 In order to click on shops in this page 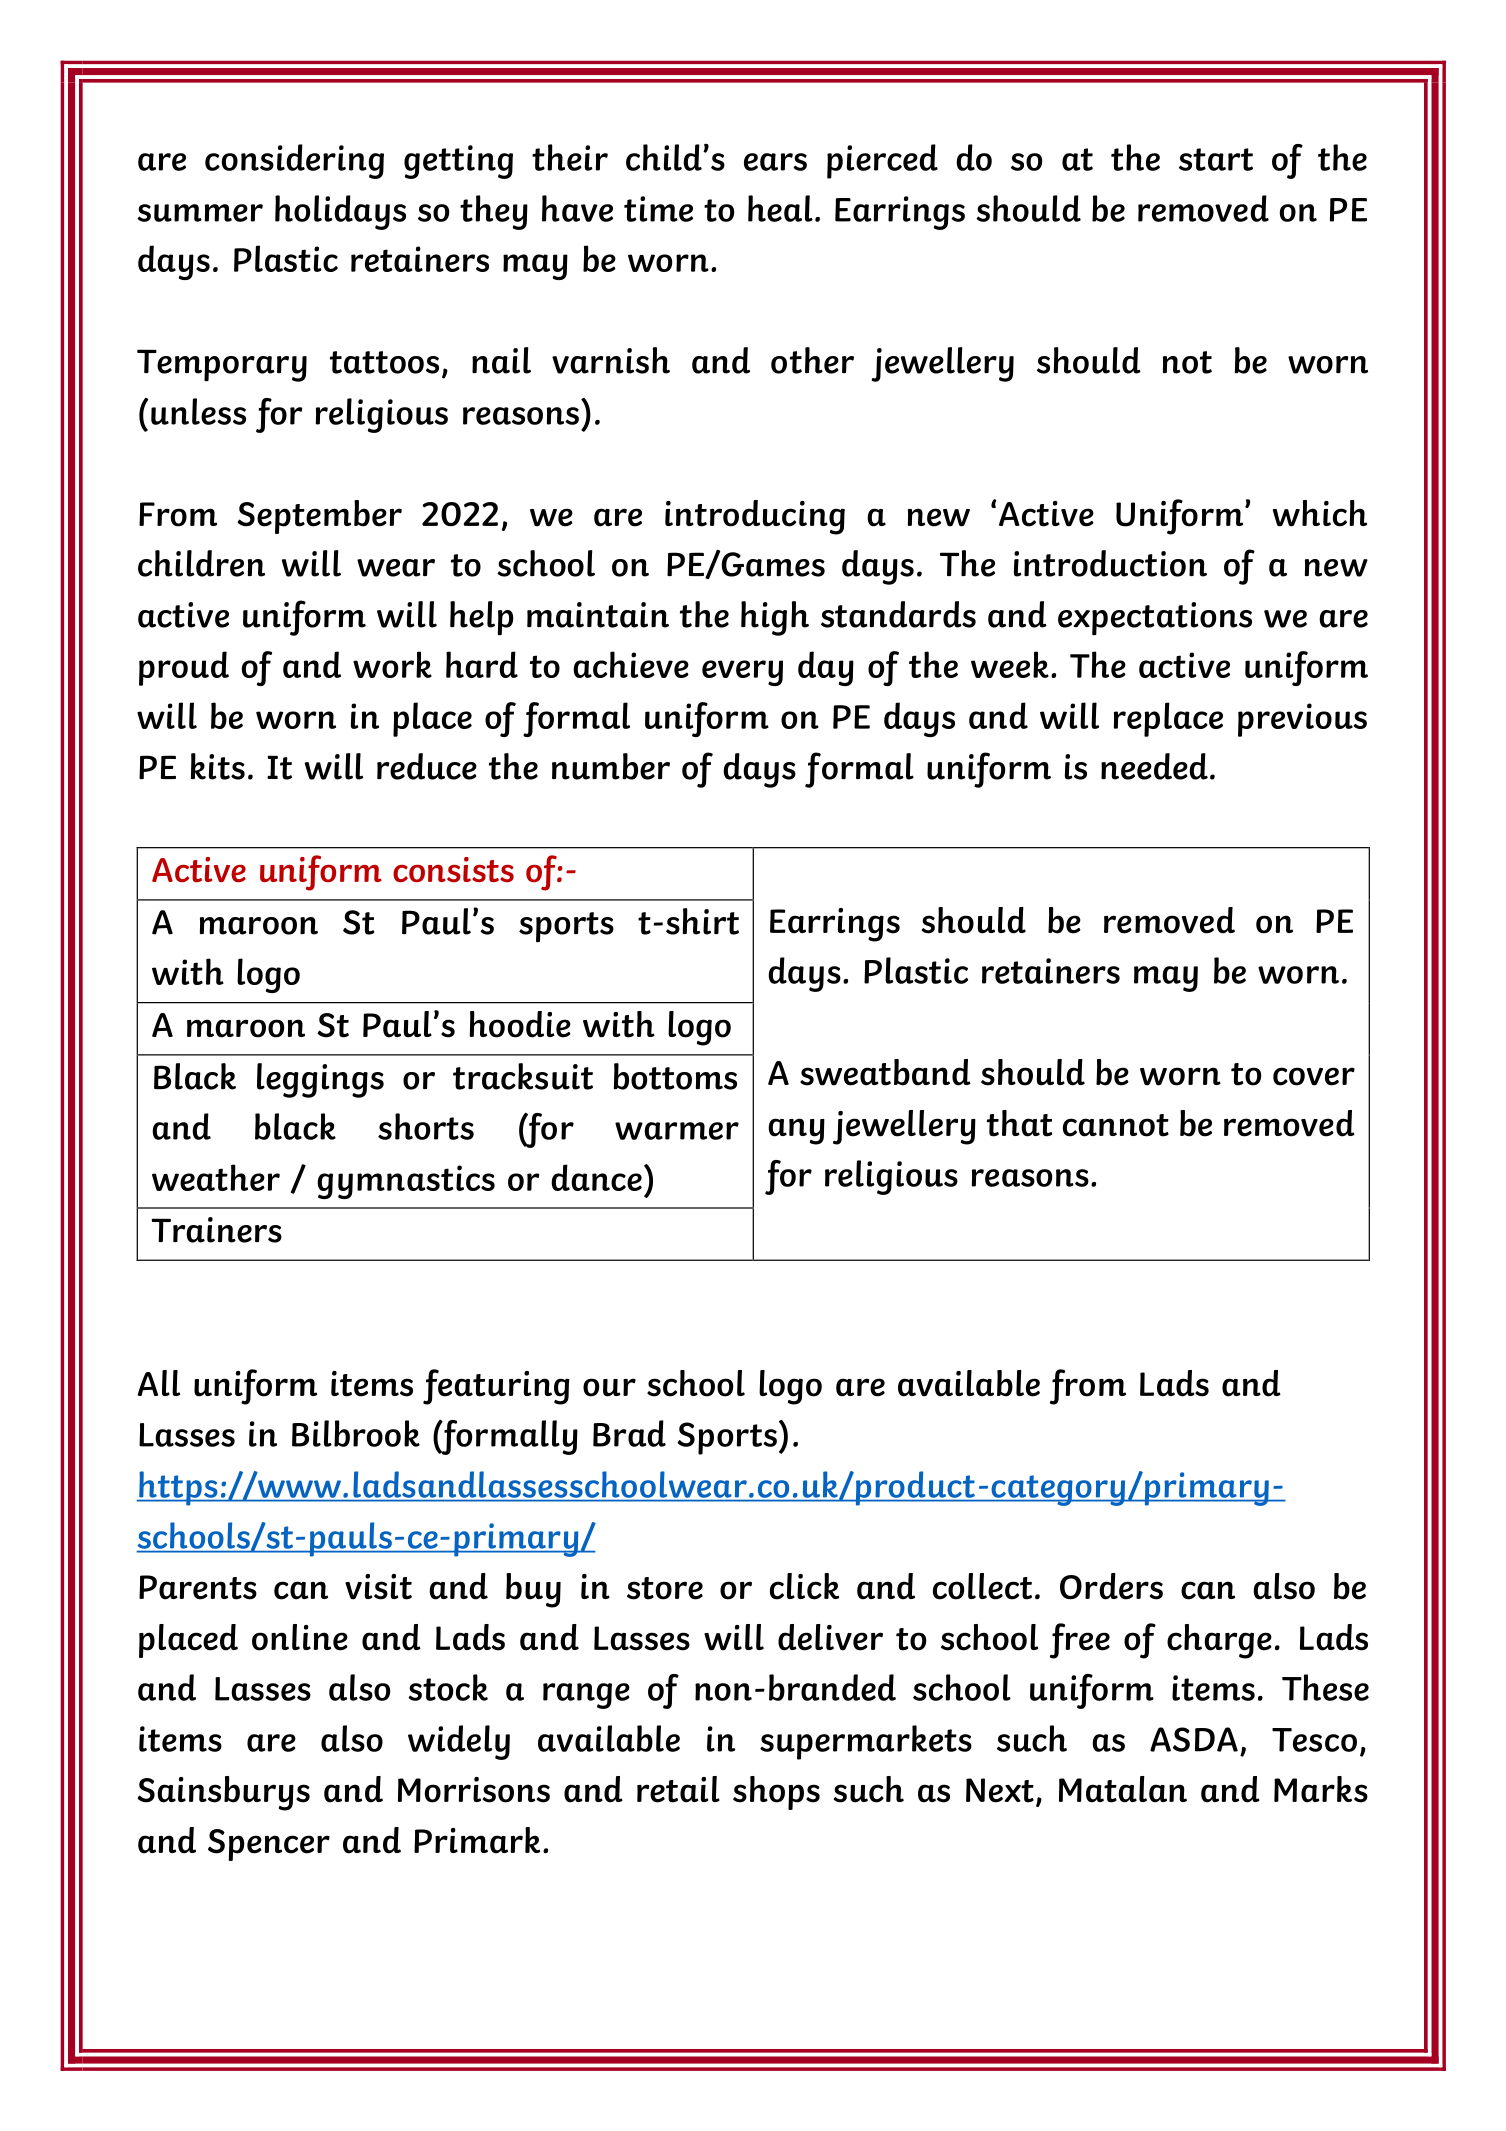, I will do `click(776, 1793)`.
